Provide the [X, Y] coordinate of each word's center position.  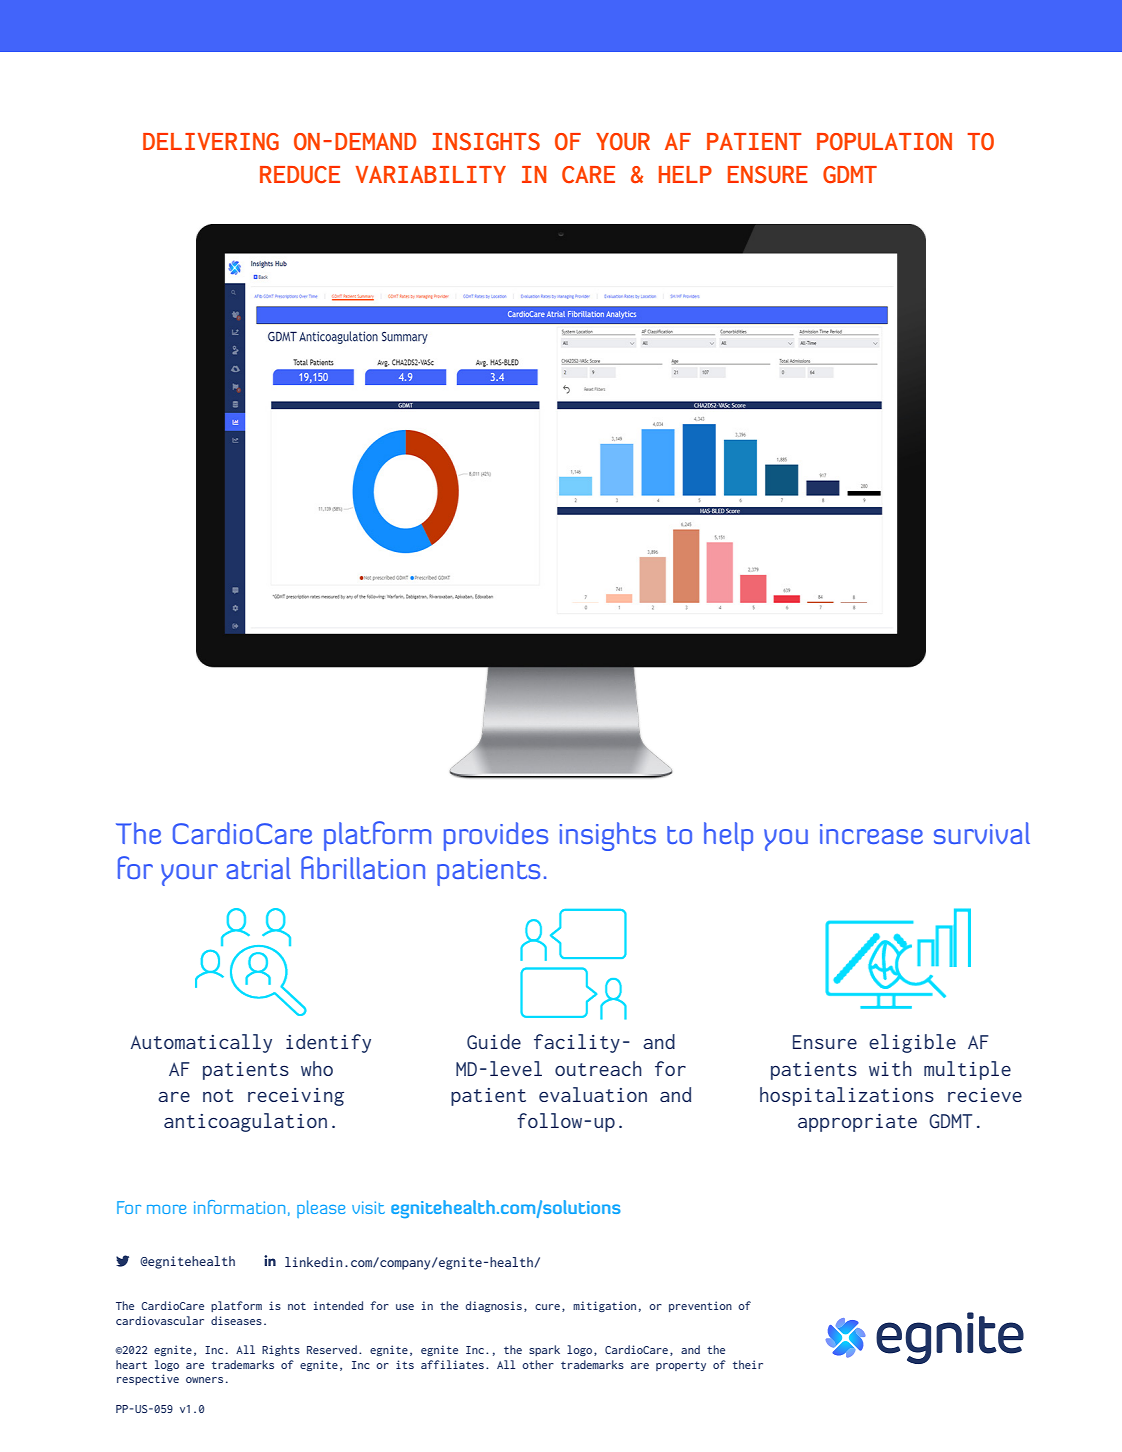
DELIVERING [211, 142]
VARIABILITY [431, 174]
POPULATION [884, 142]
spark [544, 1350]
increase [871, 834]
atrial [258, 868]
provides [496, 836]
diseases [236, 1320]
